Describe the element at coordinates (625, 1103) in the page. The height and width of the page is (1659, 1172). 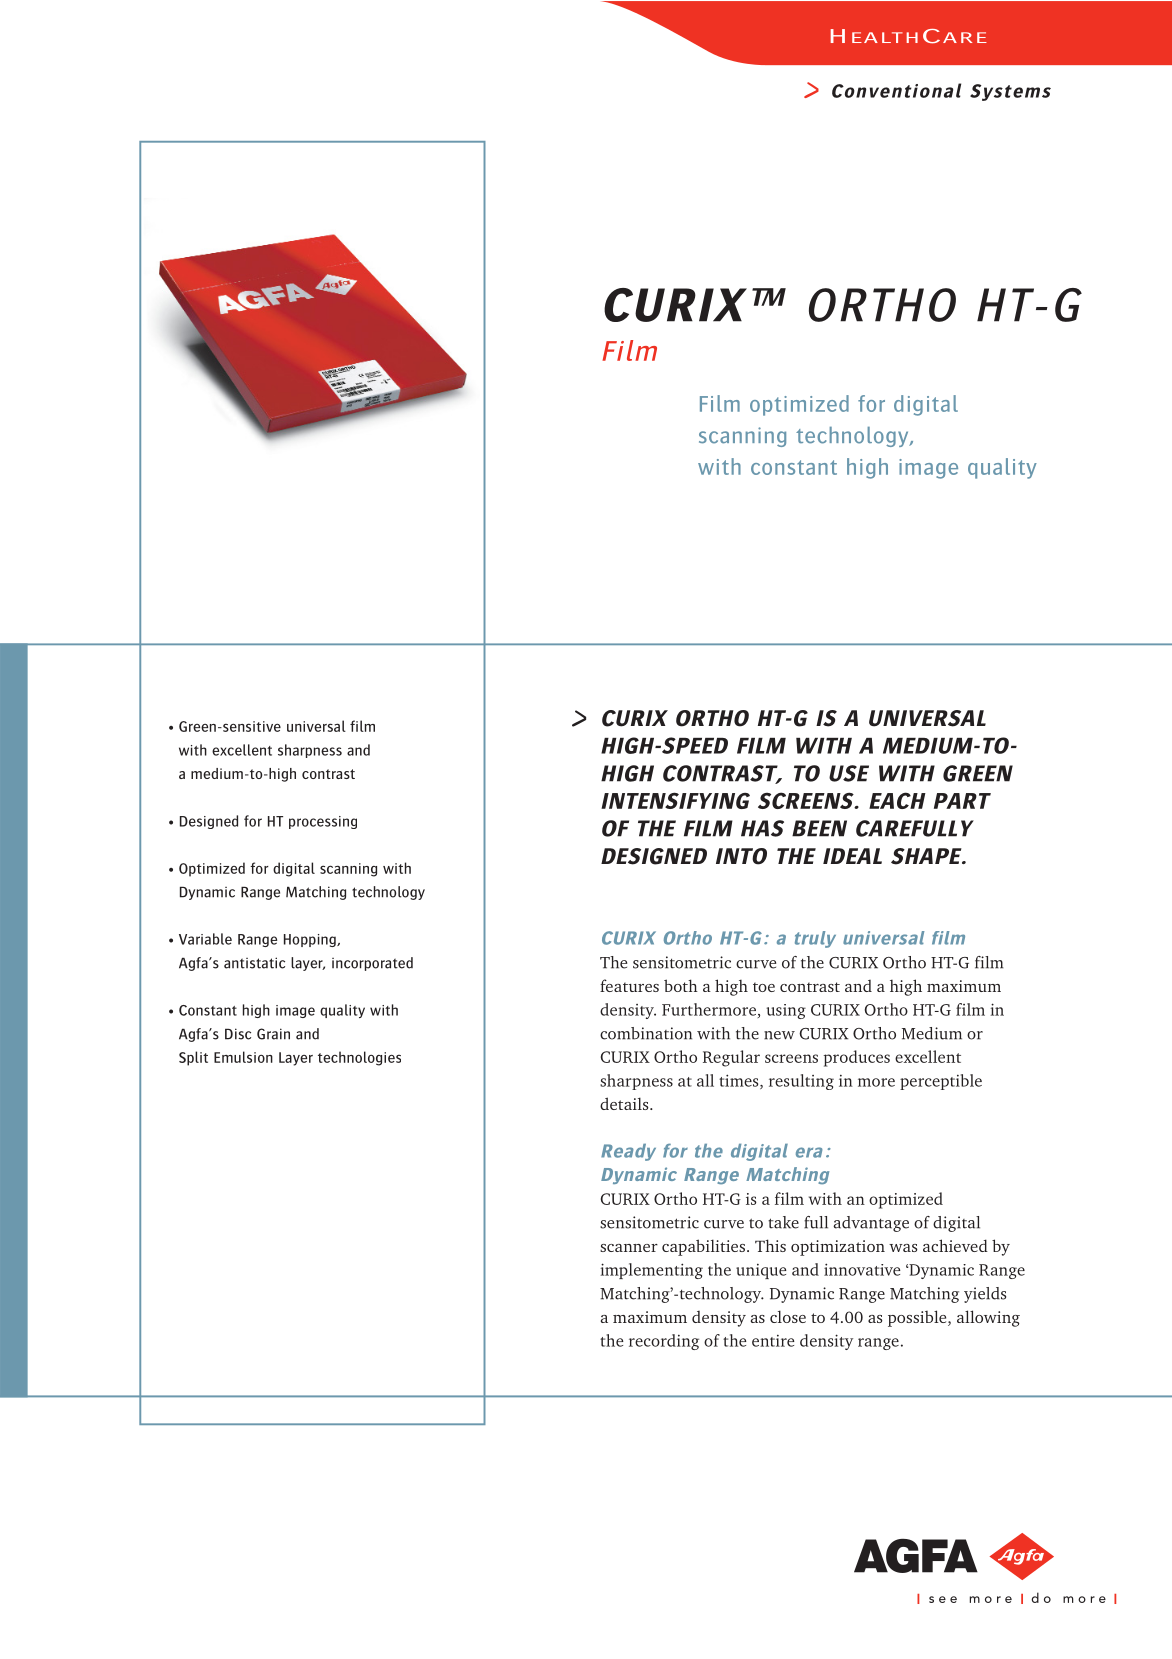
I see `details` at that location.
